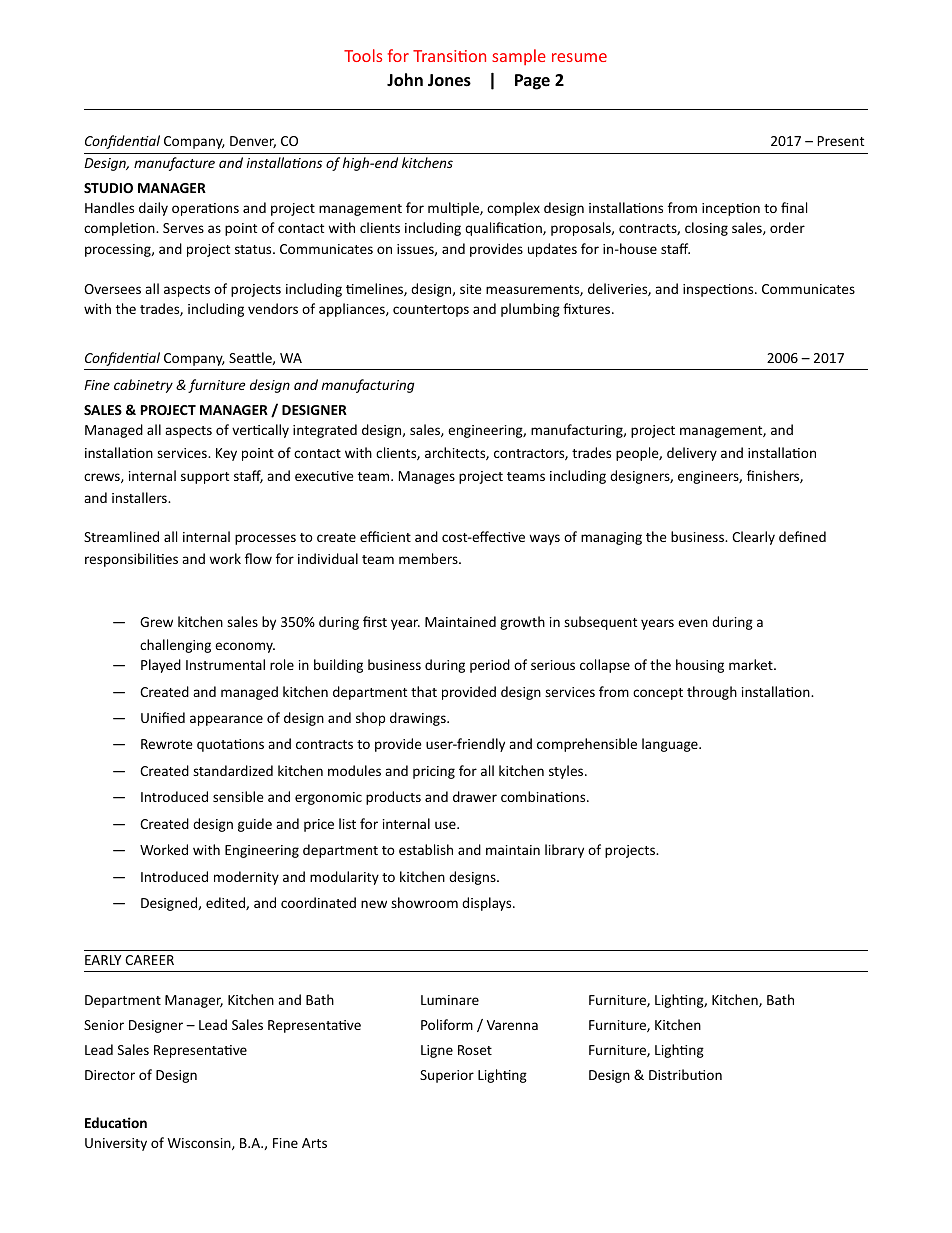 This document has width=952, height=1233. Describe the element at coordinates (447, 1076) in the document. I see `Superior` at that location.
